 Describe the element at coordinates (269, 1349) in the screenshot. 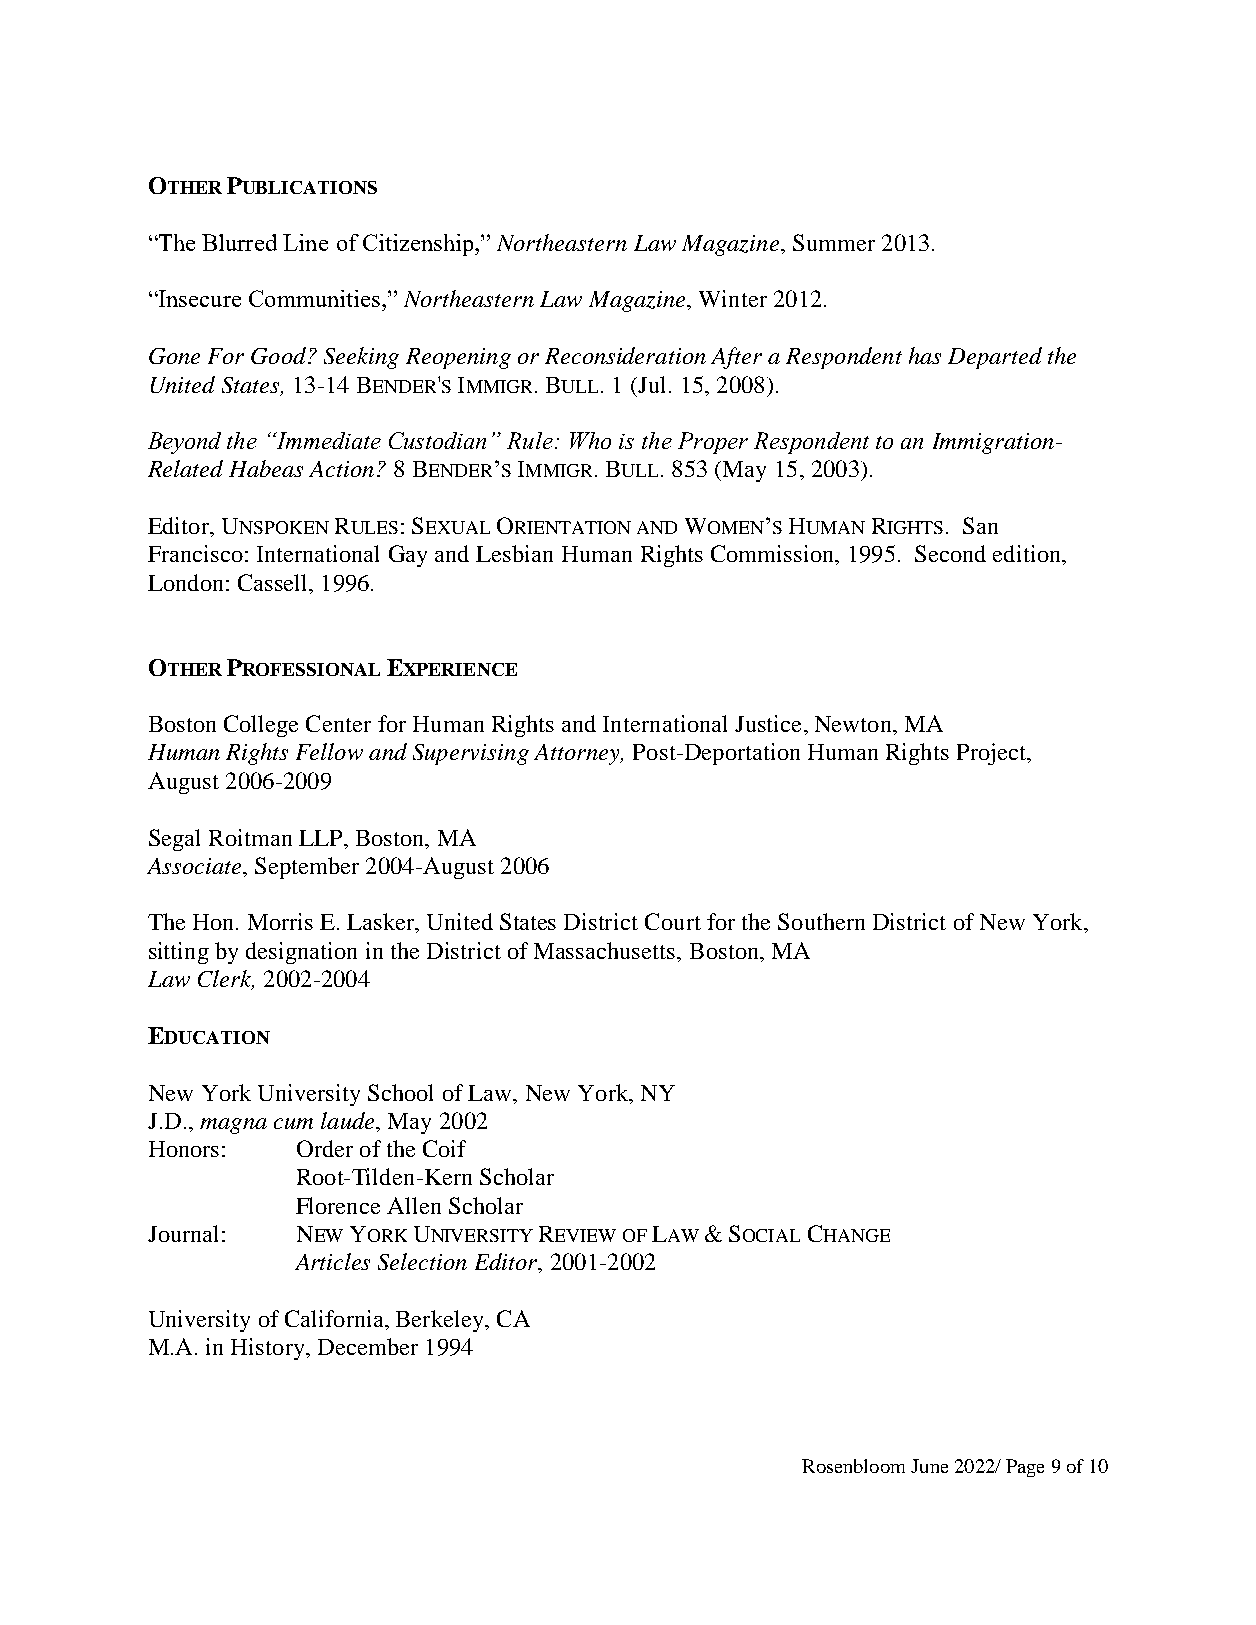

I see `History` at that location.
